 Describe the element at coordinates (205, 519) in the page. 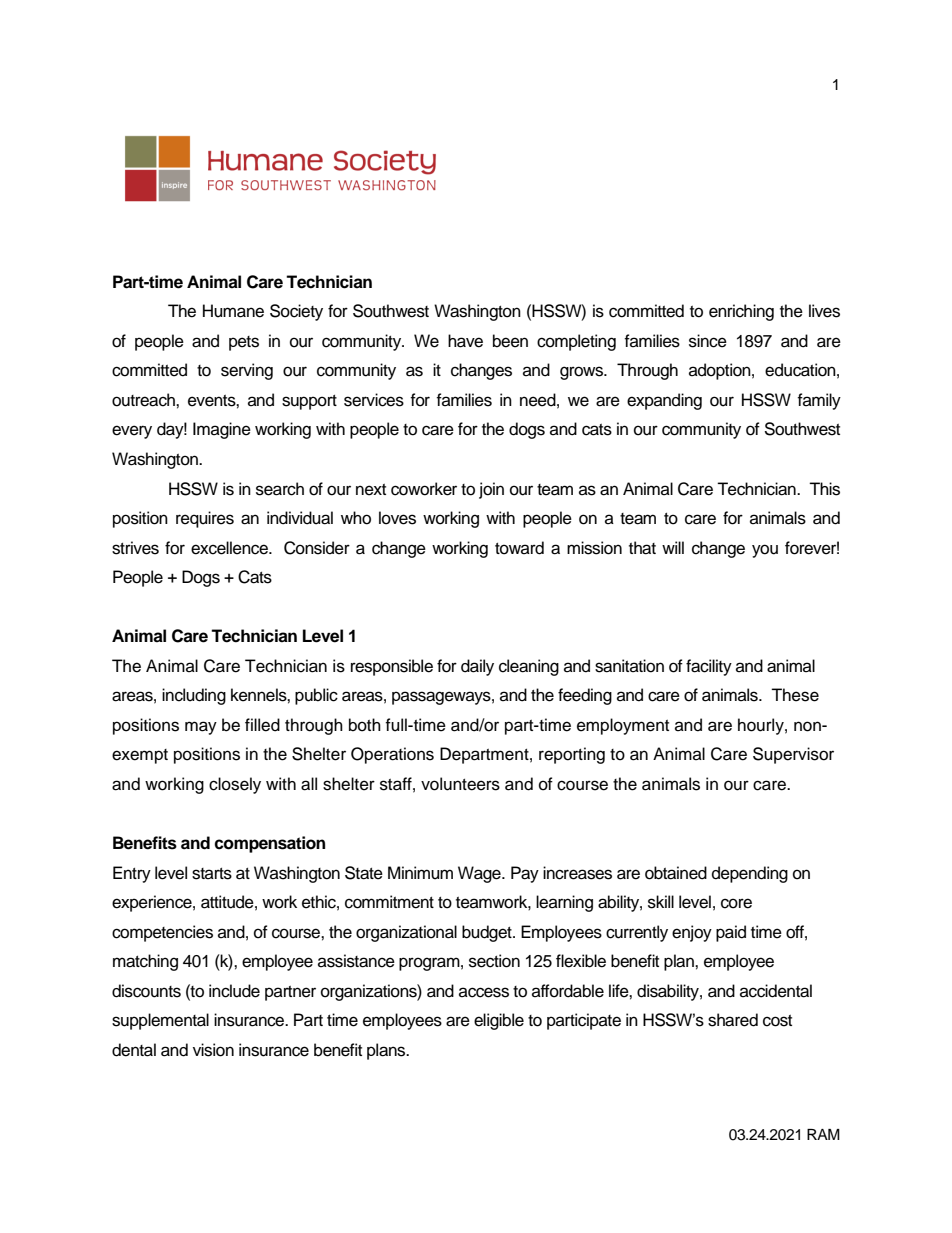

I see `requires` at that location.
